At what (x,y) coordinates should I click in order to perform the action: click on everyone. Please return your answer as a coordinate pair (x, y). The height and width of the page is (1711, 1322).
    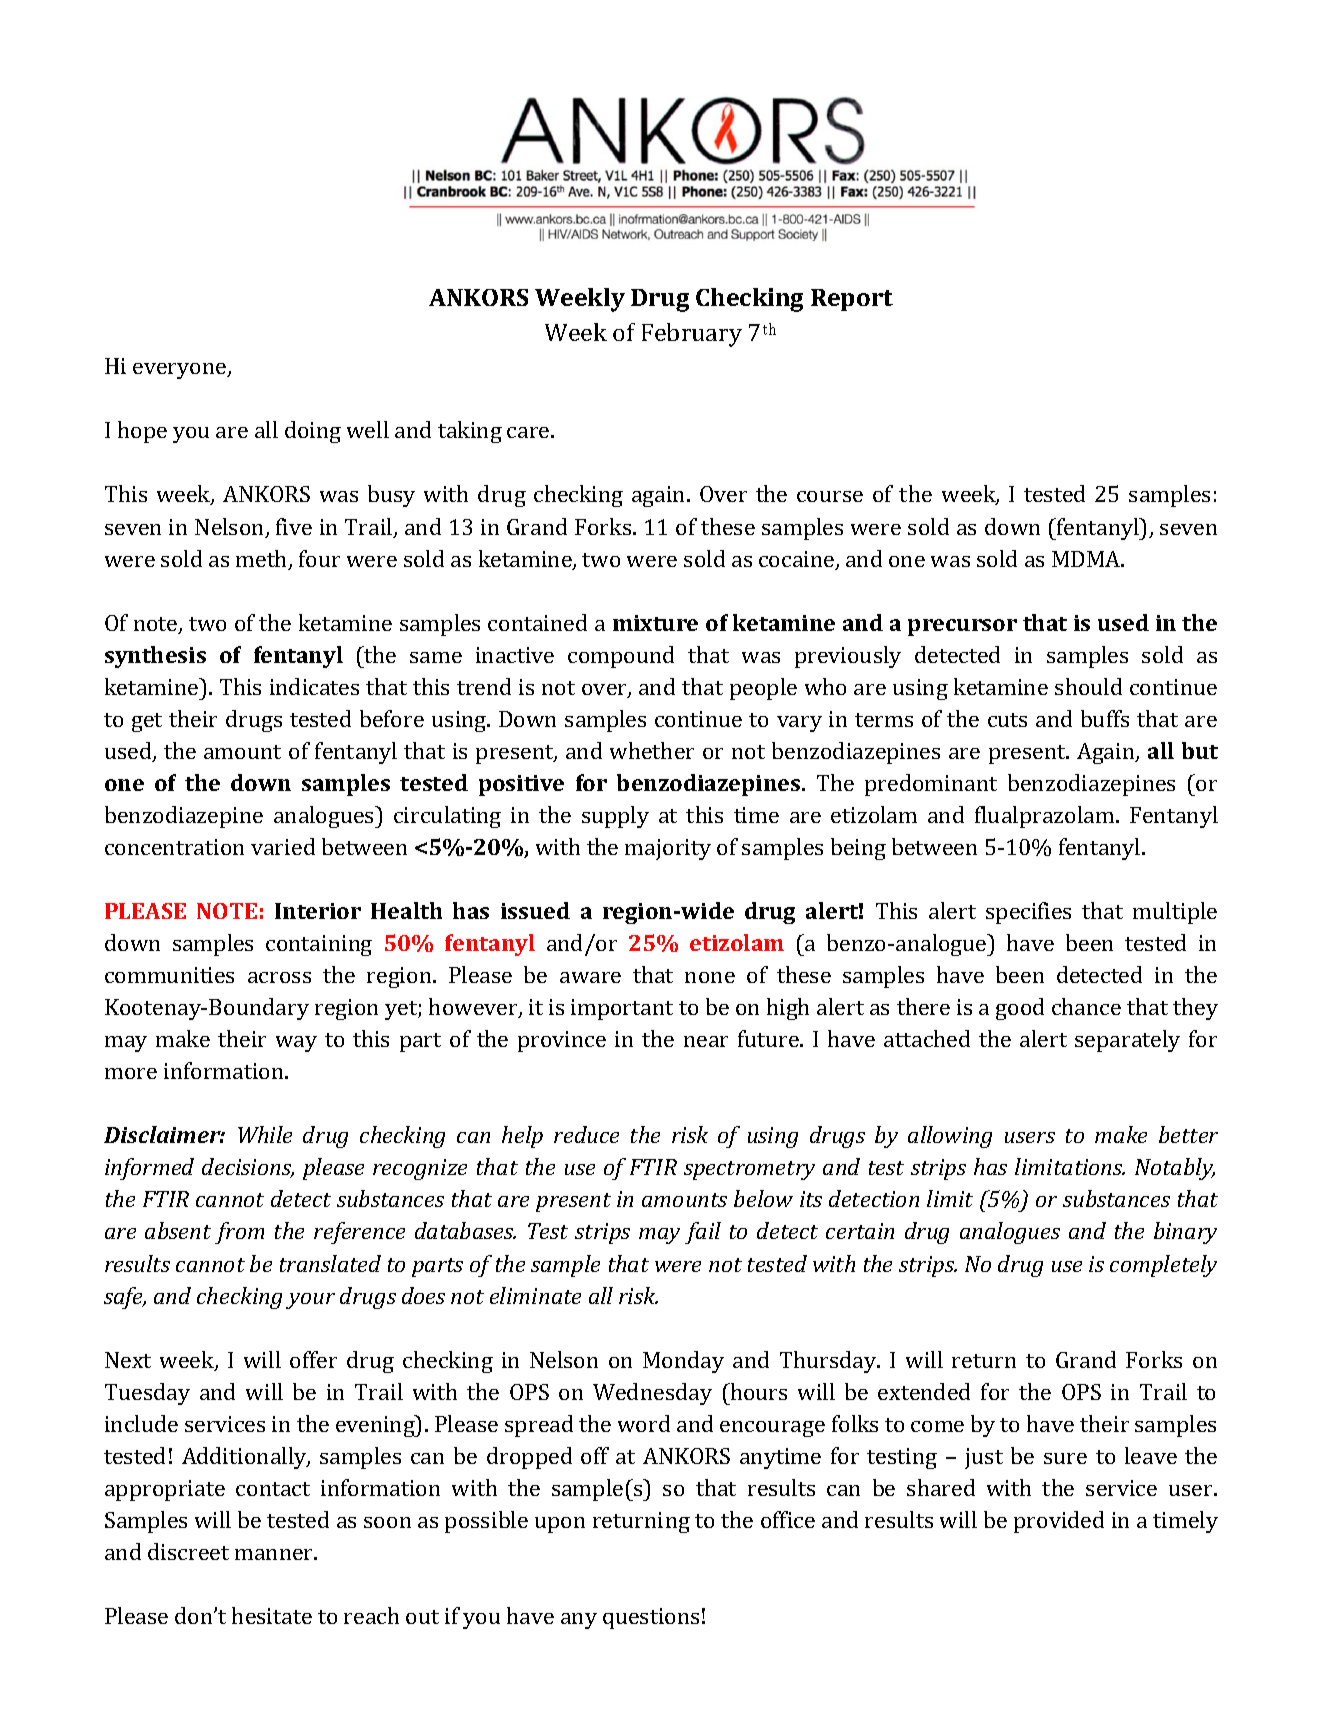
    Looking at the image, I should click on (181, 371).
